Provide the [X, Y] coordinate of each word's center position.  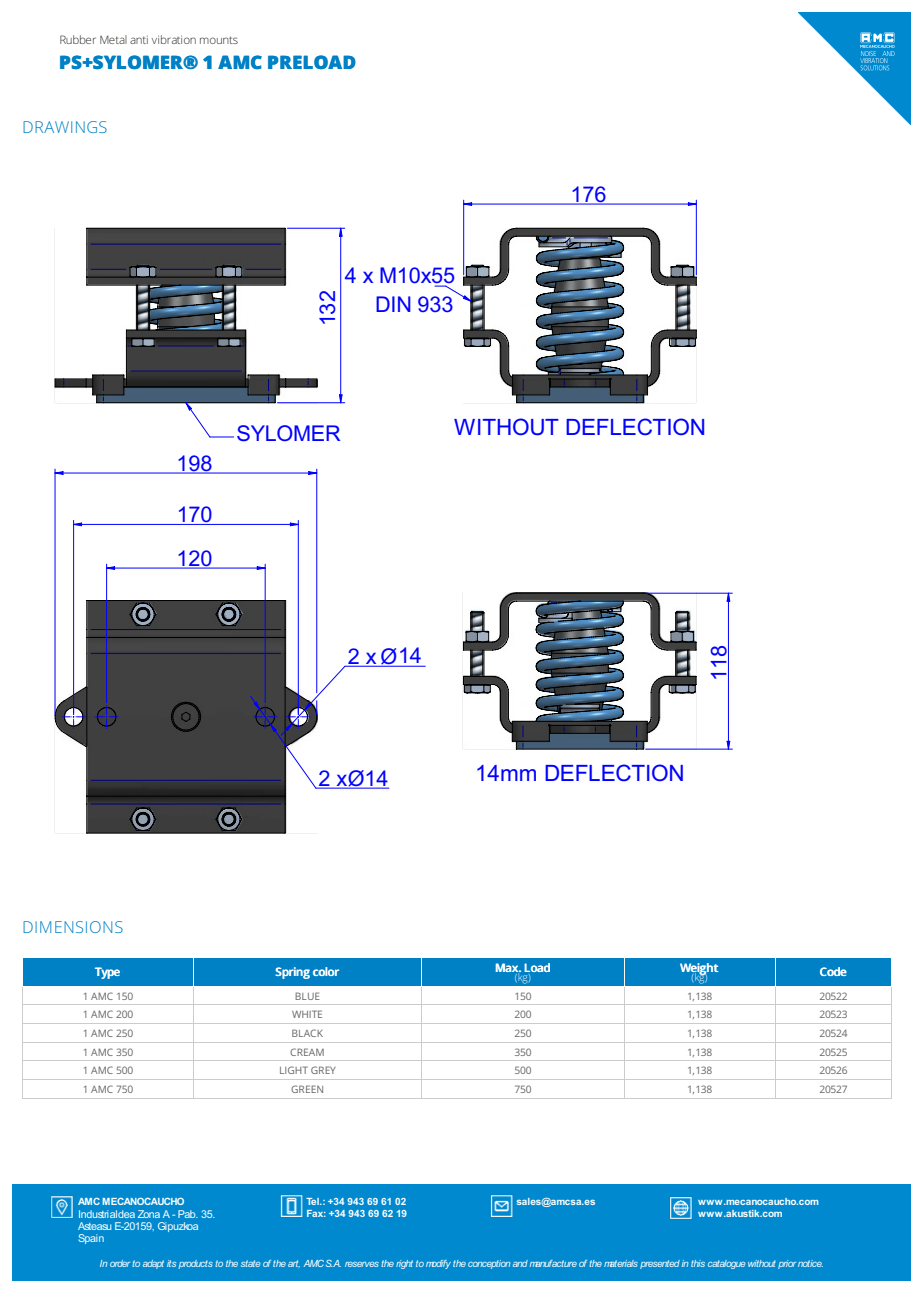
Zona [149, 1214]
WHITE [307, 1014]
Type [107, 973]
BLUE [307, 996]
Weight [699, 970]
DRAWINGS [65, 127]
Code [833, 971]
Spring [292, 973]
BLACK [307, 1033]
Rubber [78, 39]
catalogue [726, 1264]
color [326, 971]
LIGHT [294, 1070]
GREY [323, 1070]
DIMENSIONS [73, 927]
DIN [393, 304]
